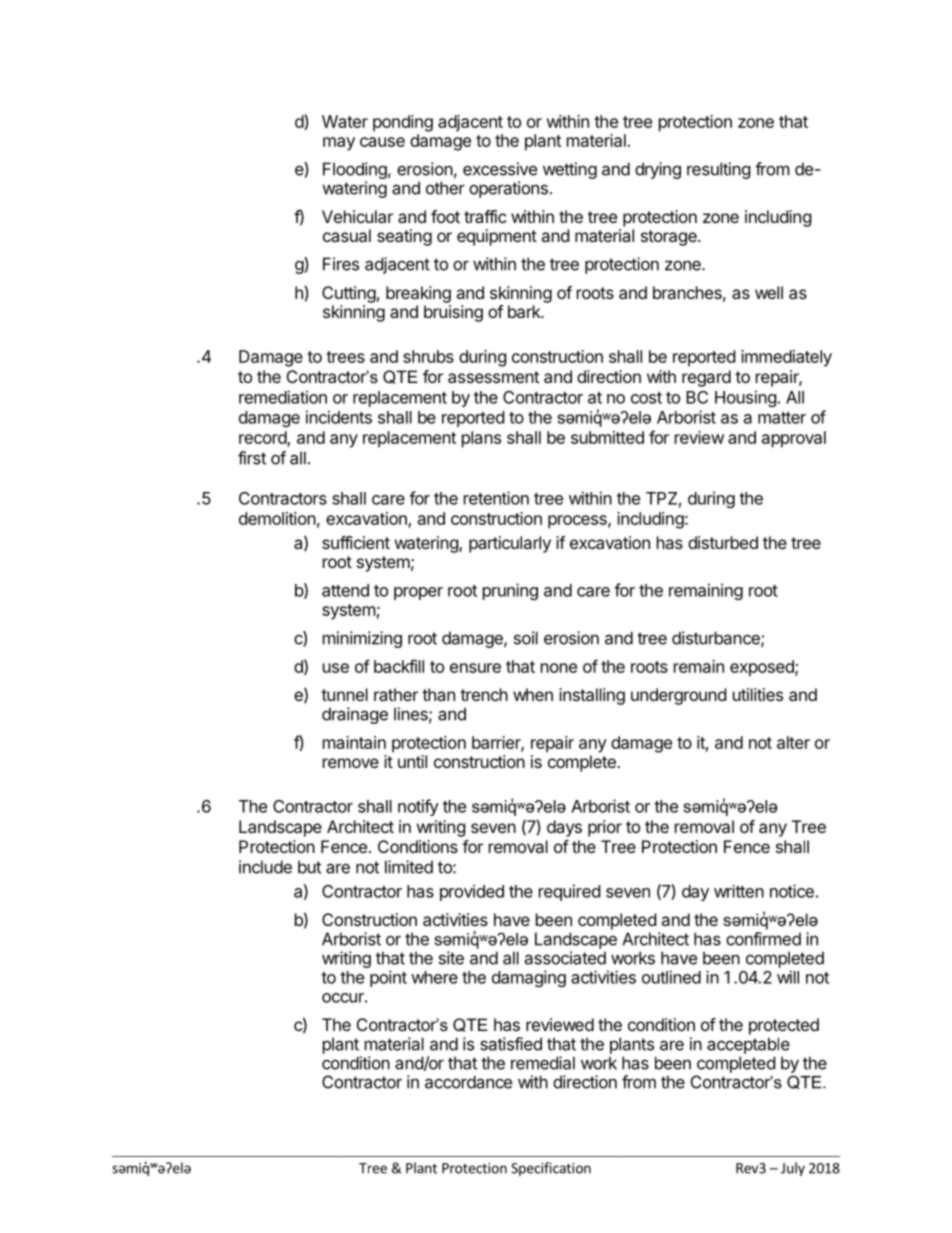  What do you see at coordinates (793, 1169) in the screenshot?
I see `July` at bounding box center [793, 1169].
